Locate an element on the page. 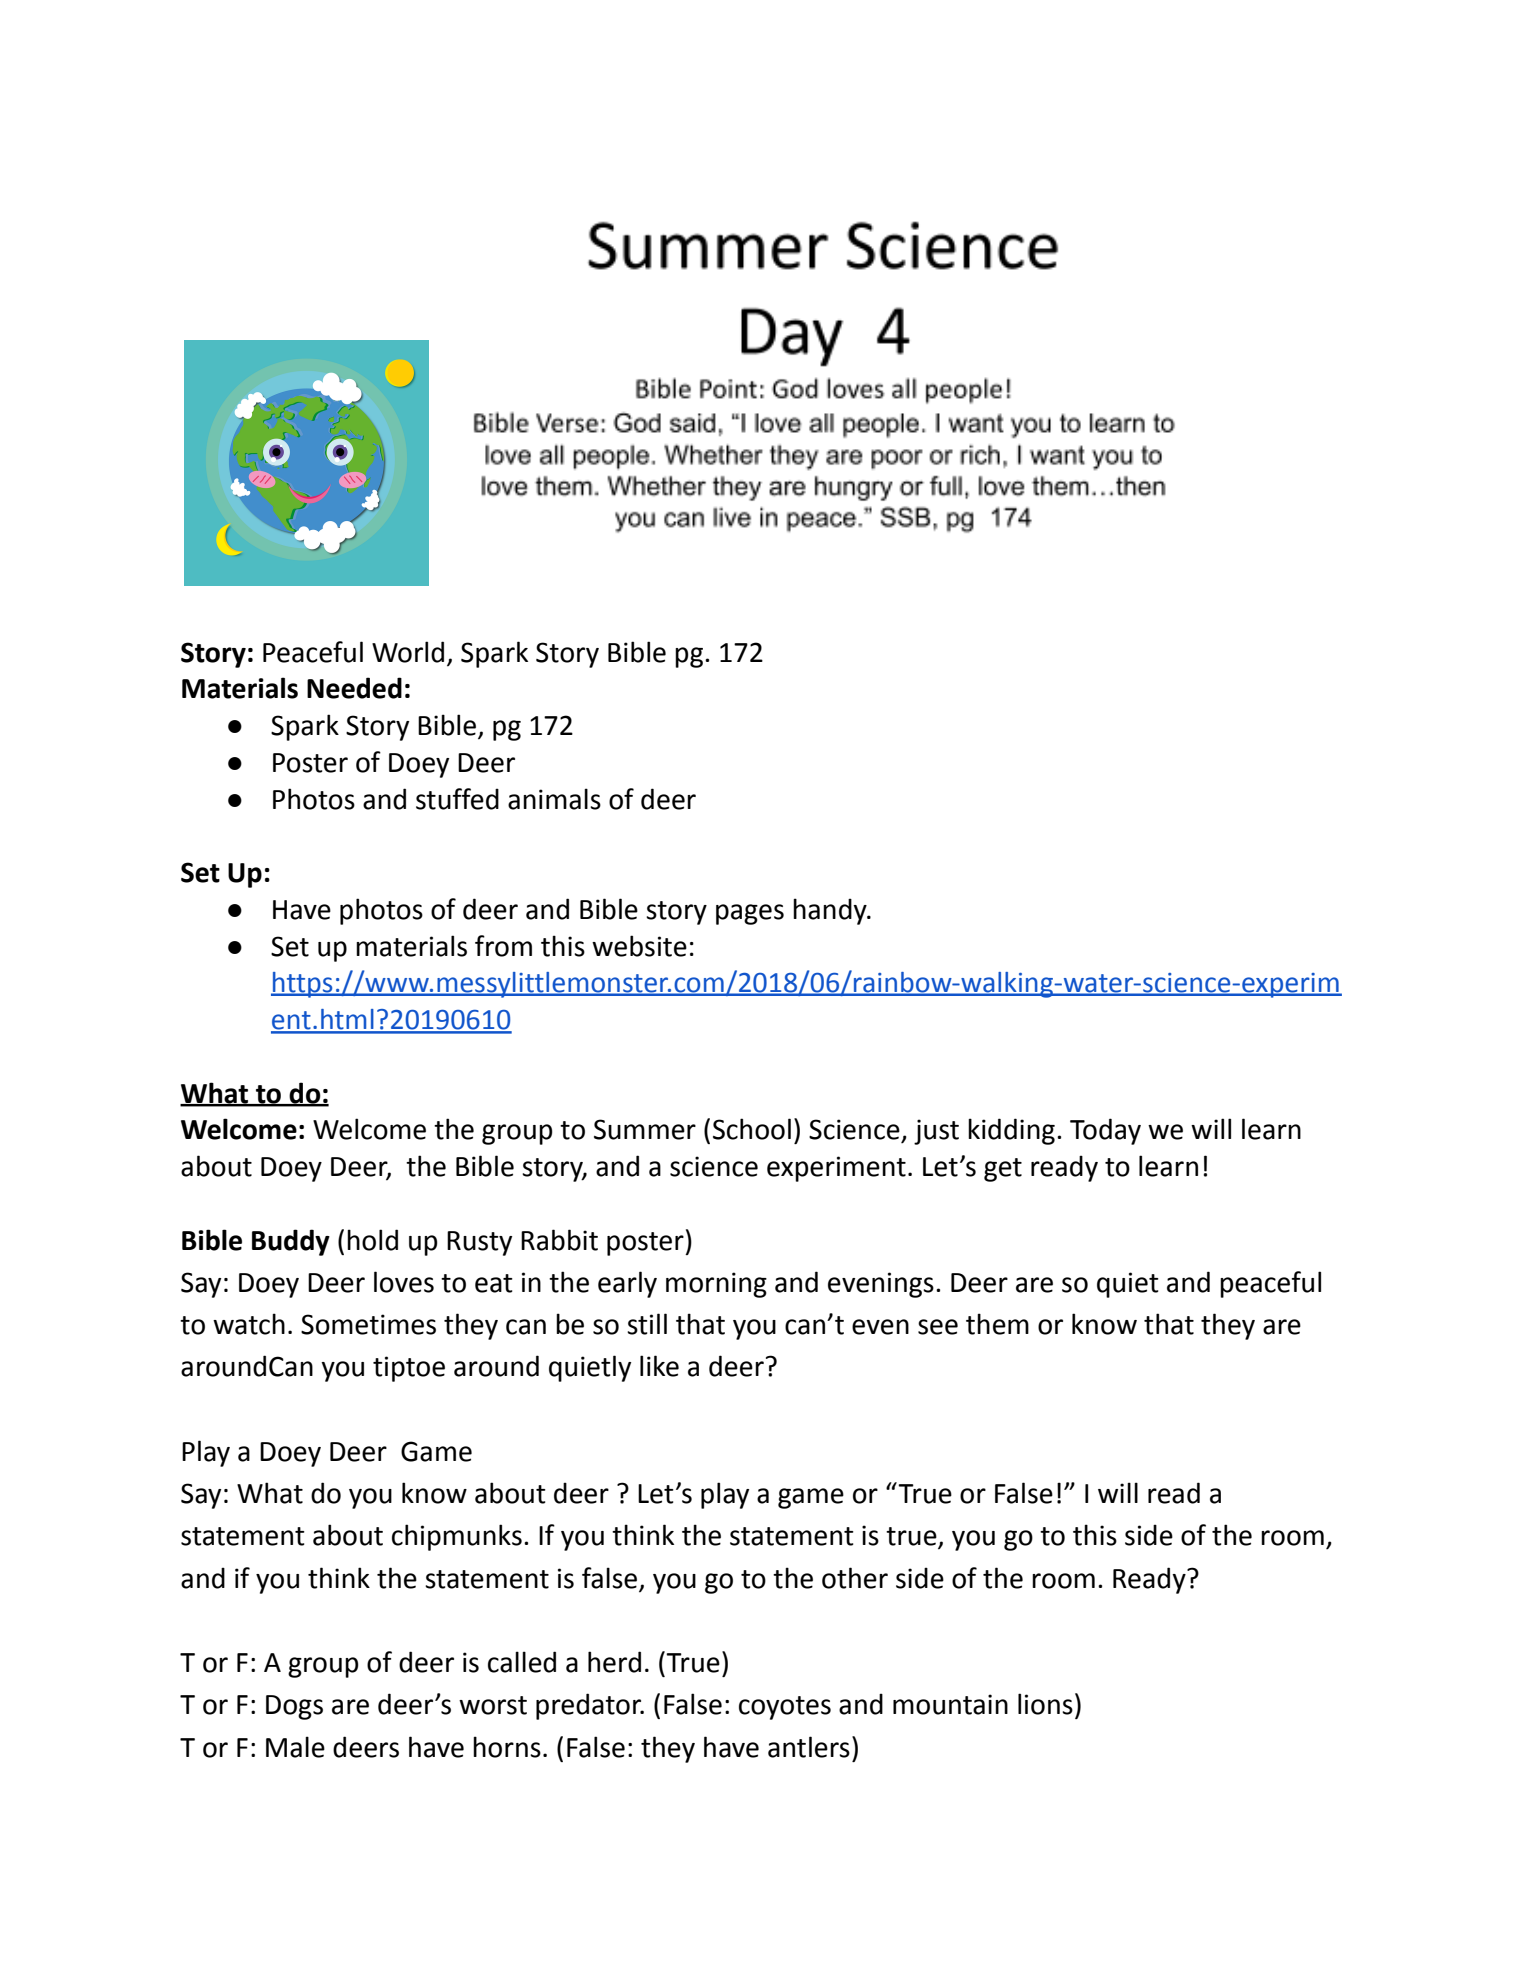 This image has width=1535, height=1987. website is located at coordinates (639, 946).
